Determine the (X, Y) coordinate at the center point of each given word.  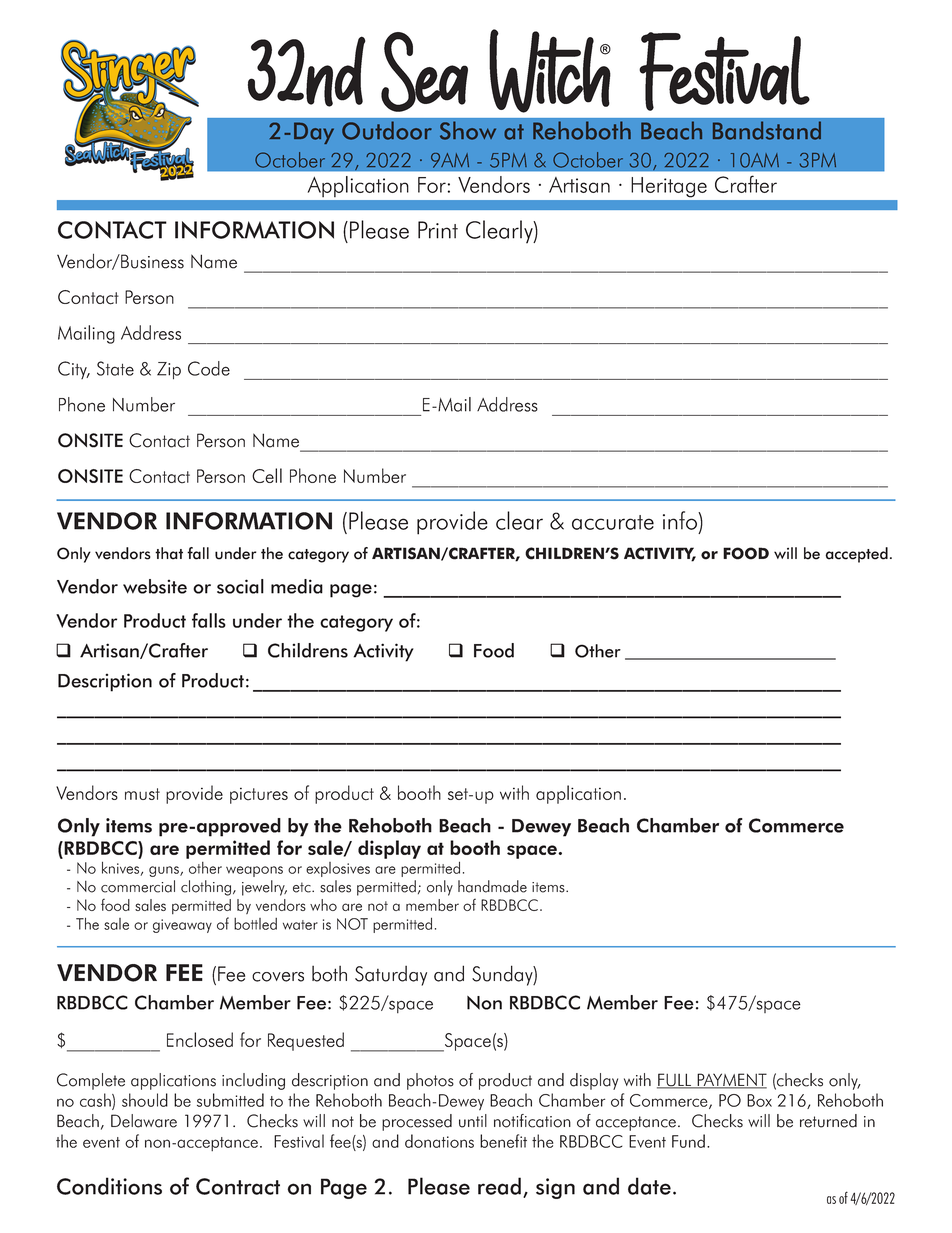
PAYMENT (731, 1081)
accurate (613, 522)
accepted (857, 555)
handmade (492, 886)
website (155, 586)
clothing (207, 888)
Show (468, 130)
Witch (550, 71)
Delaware (144, 1121)
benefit (503, 1141)
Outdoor (387, 130)
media (297, 586)
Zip (169, 371)
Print (438, 230)
